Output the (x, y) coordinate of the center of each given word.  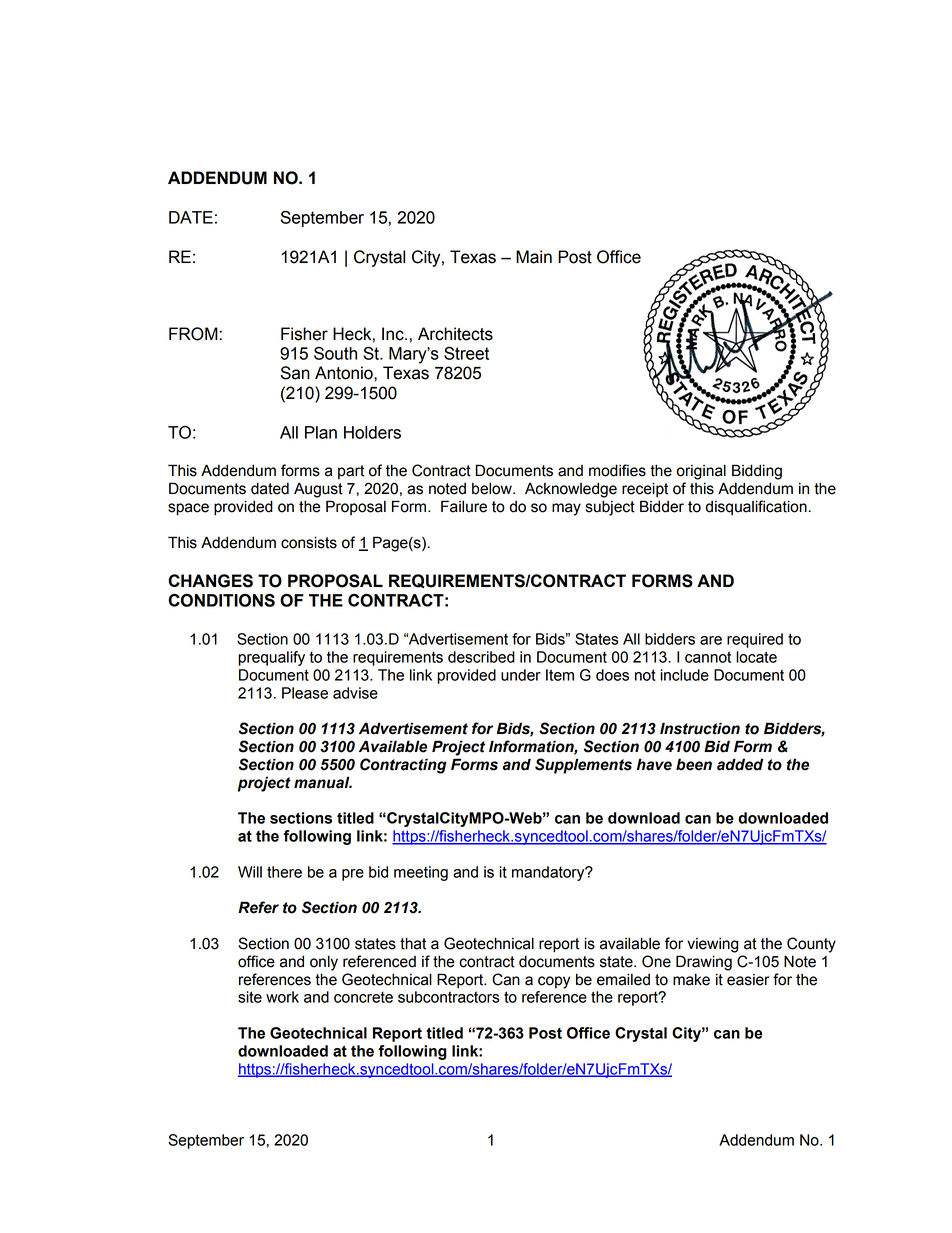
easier (748, 980)
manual (323, 782)
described (481, 657)
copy (554, 982)
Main (534, 257)
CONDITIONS (221, 600)
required (755, 640)
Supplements (583, 766)
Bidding (757, 472)
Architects (455, 334)
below (493, 488)
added (740, 764)
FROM (193, 334)
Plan (321, 432)
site (250, 997)
